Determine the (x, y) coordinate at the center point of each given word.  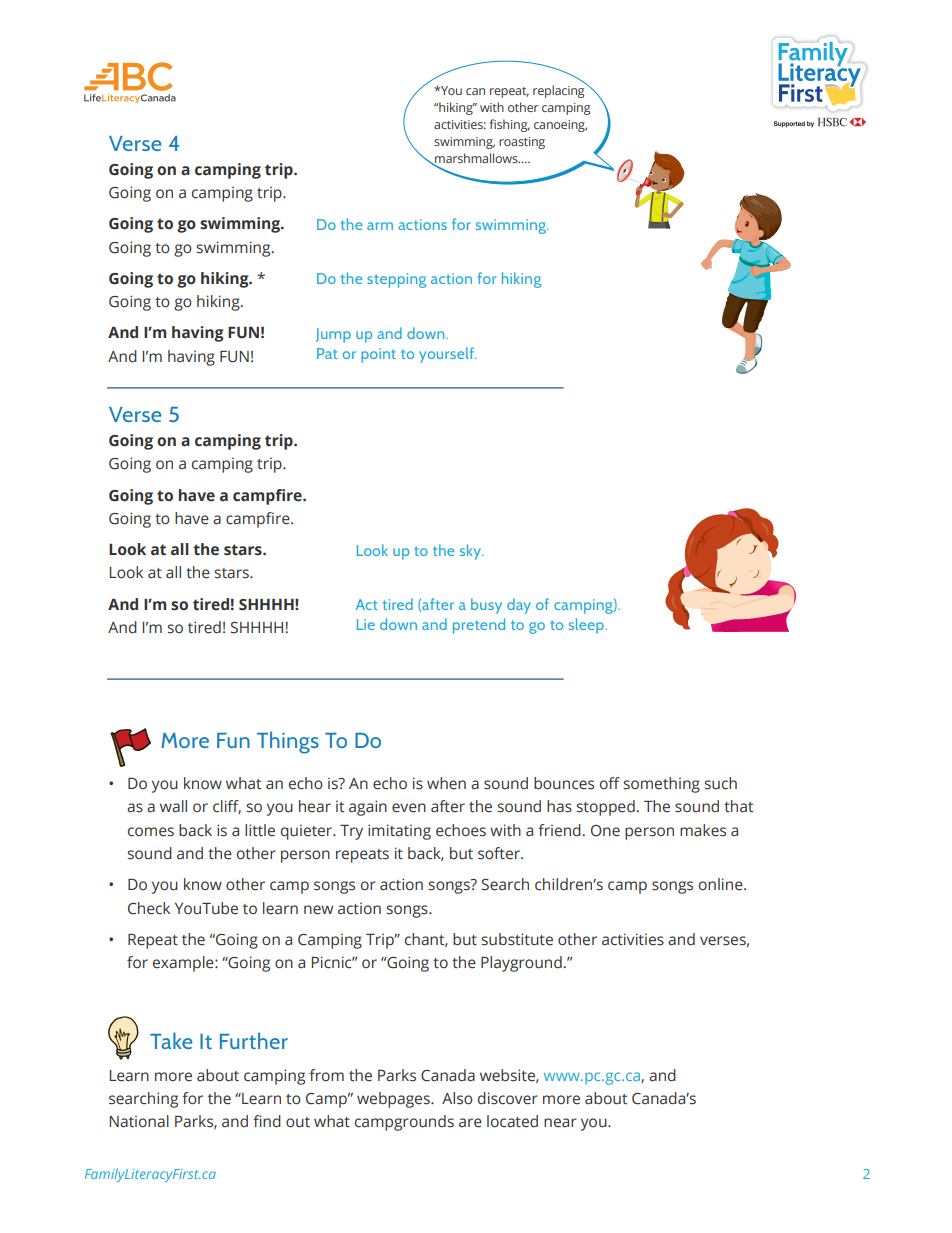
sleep (586, 626)
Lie (366, 624)
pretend (479, 626)
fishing (510, 125)
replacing (560, 90)
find (267, 1121)
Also (457, 1098)
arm (380, 226)
